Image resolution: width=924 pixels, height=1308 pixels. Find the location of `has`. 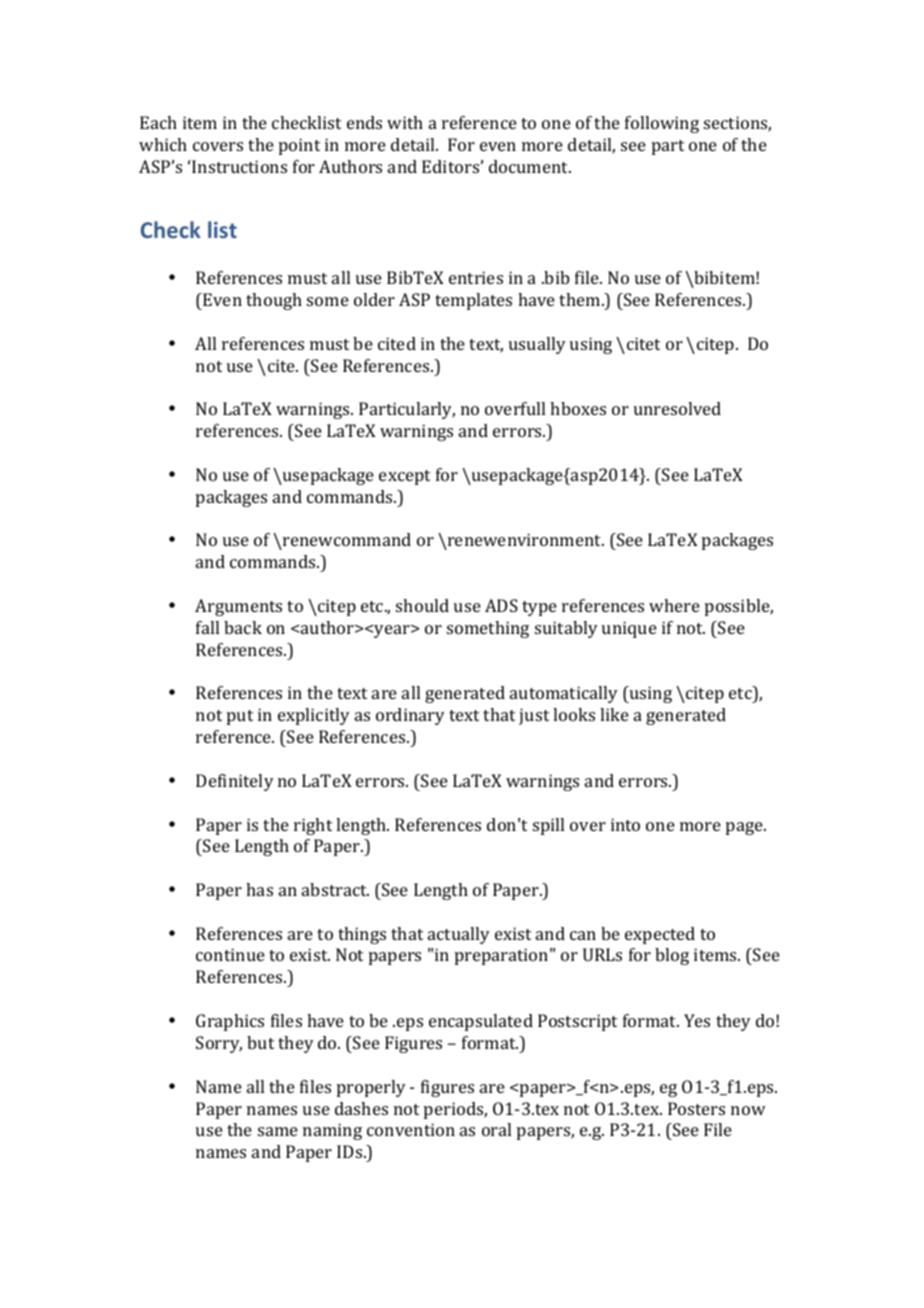

has is located at coordinates (259, 889).
